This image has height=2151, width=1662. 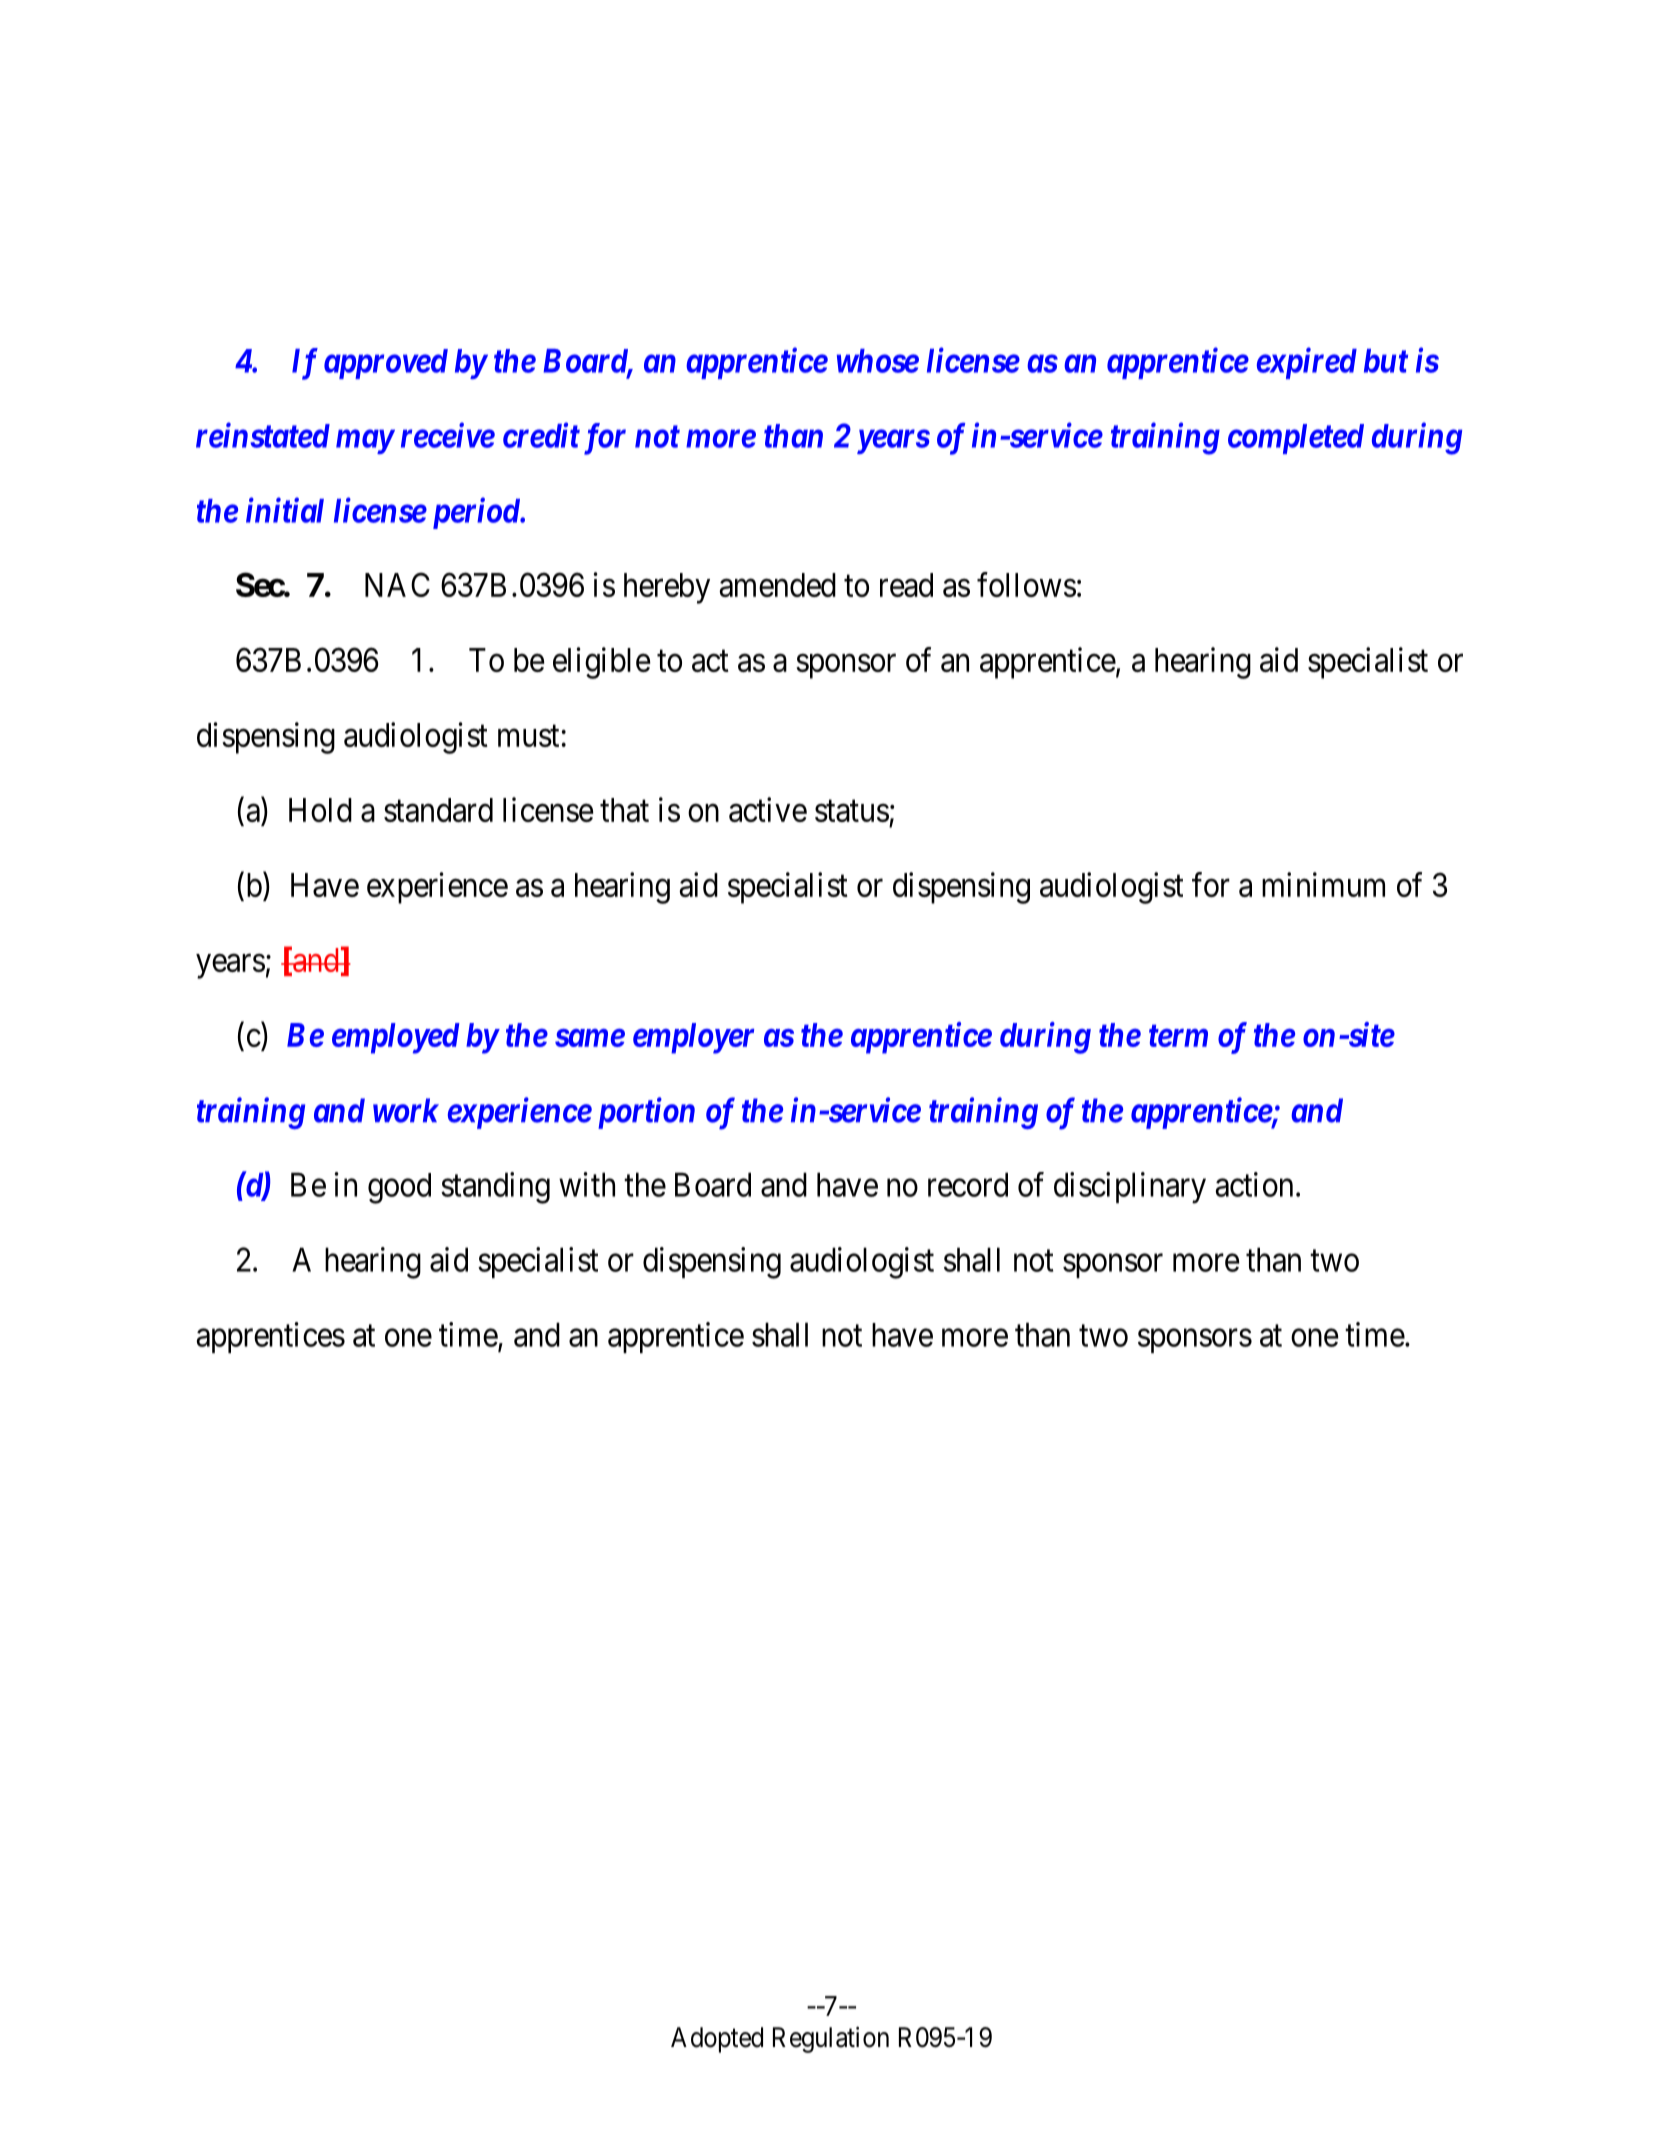 What do you see at coordinates (1296, 439) in the image?
I see `completed` at bounding box center [1296, 439].
